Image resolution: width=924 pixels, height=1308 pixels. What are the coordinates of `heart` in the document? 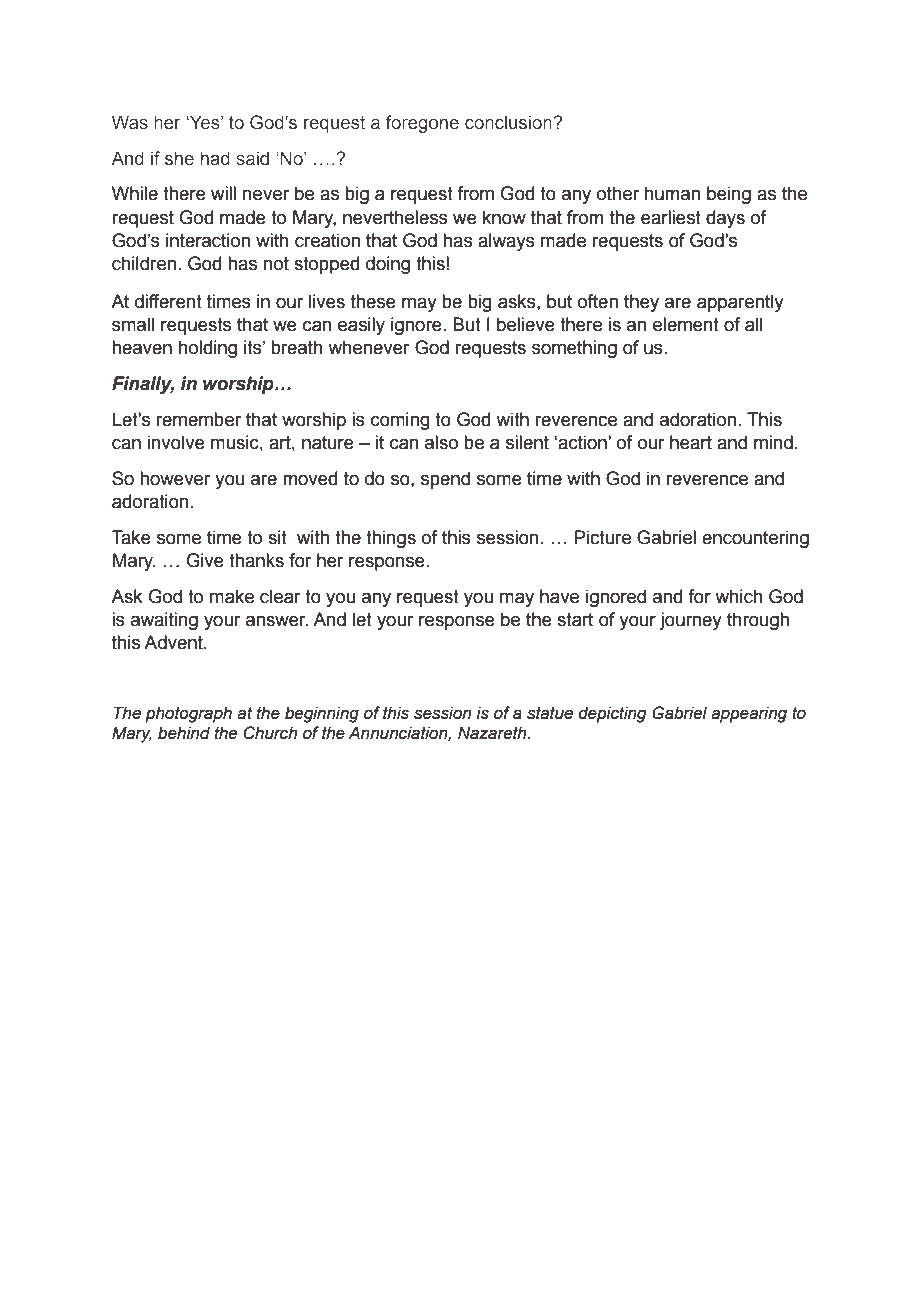 It's located at (691, 442).
